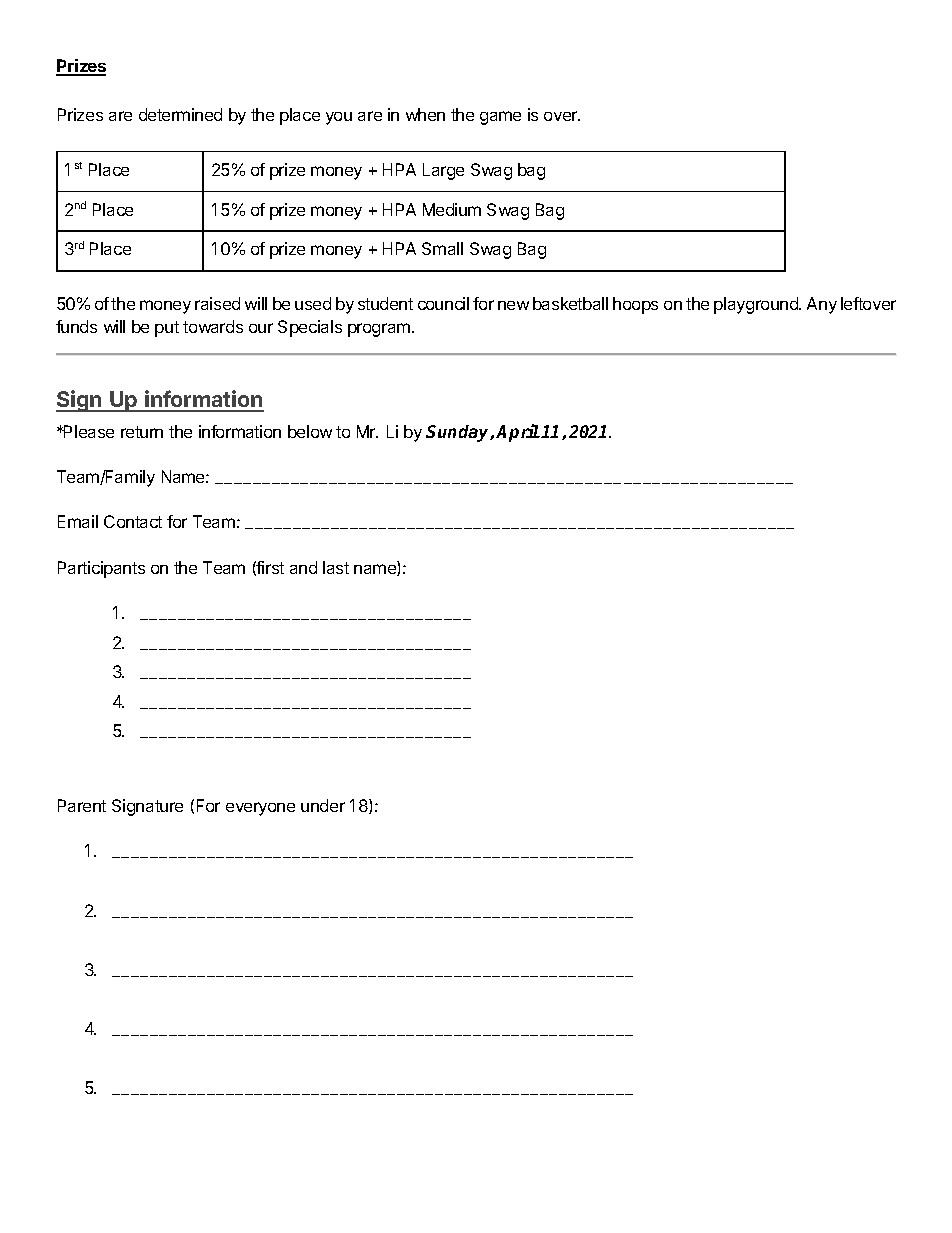  Describe the element at coordinates (500, 118) in the document. I see `game` at that location.
